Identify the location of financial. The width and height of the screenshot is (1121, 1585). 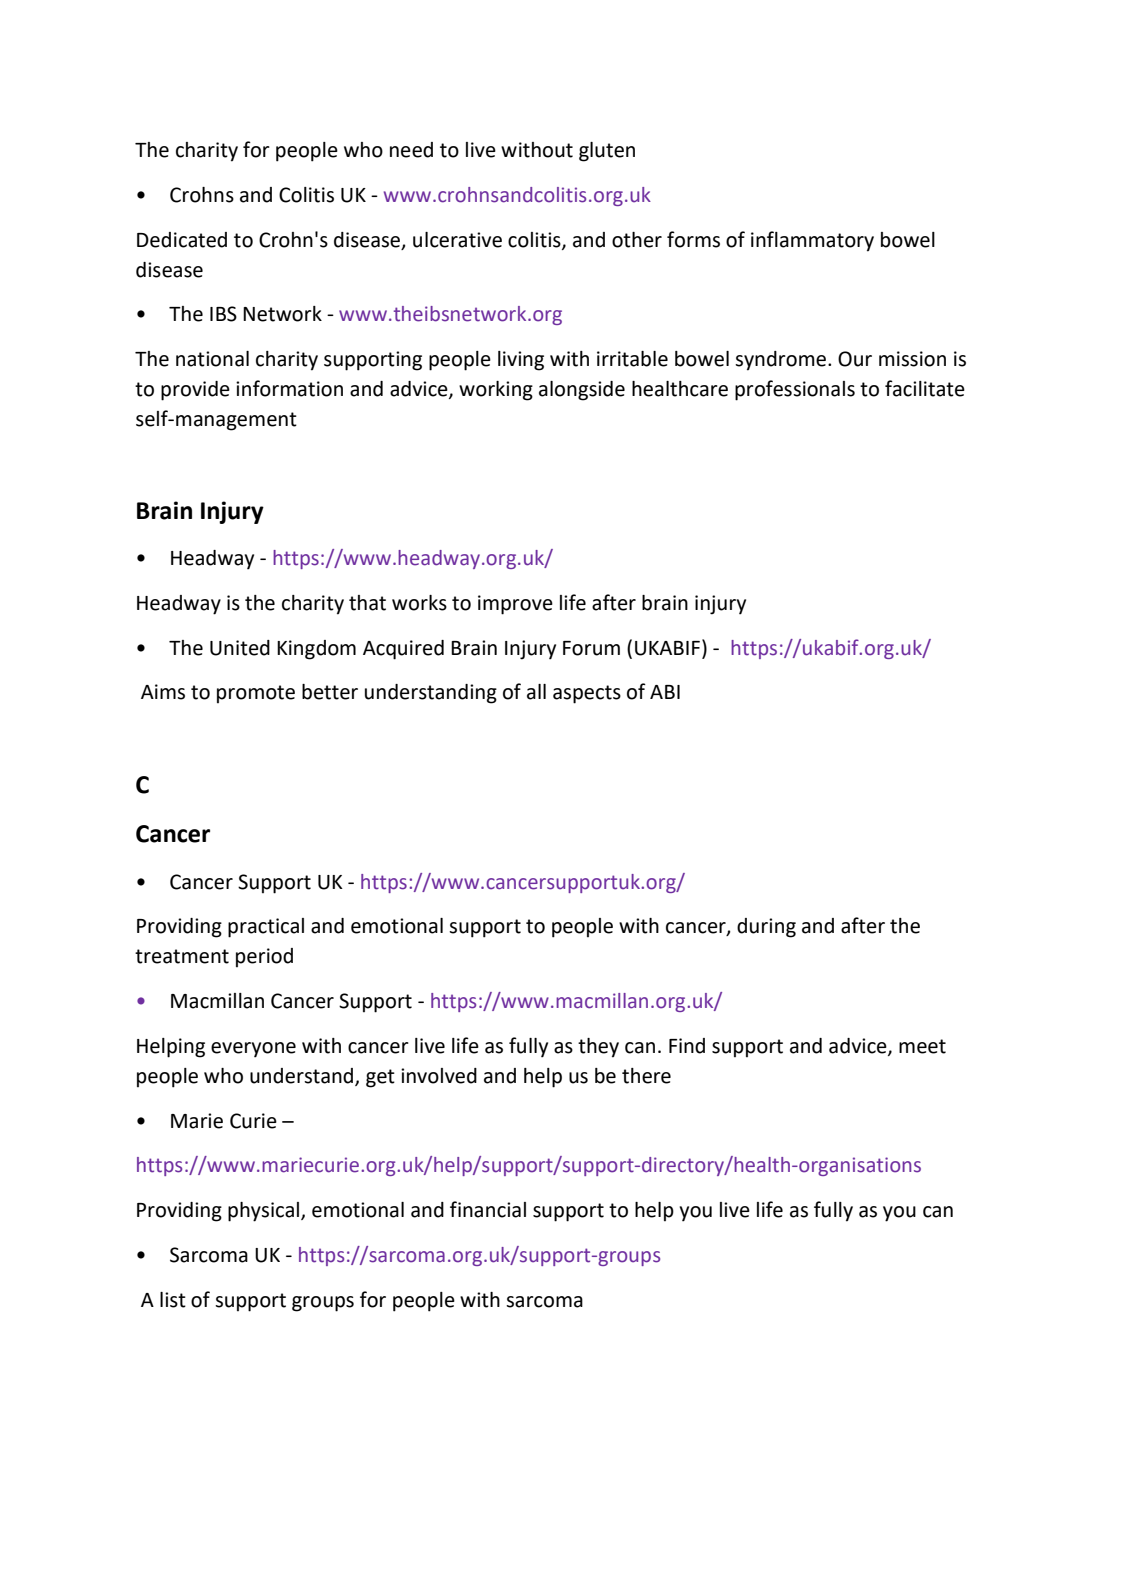
(488, 1209).
